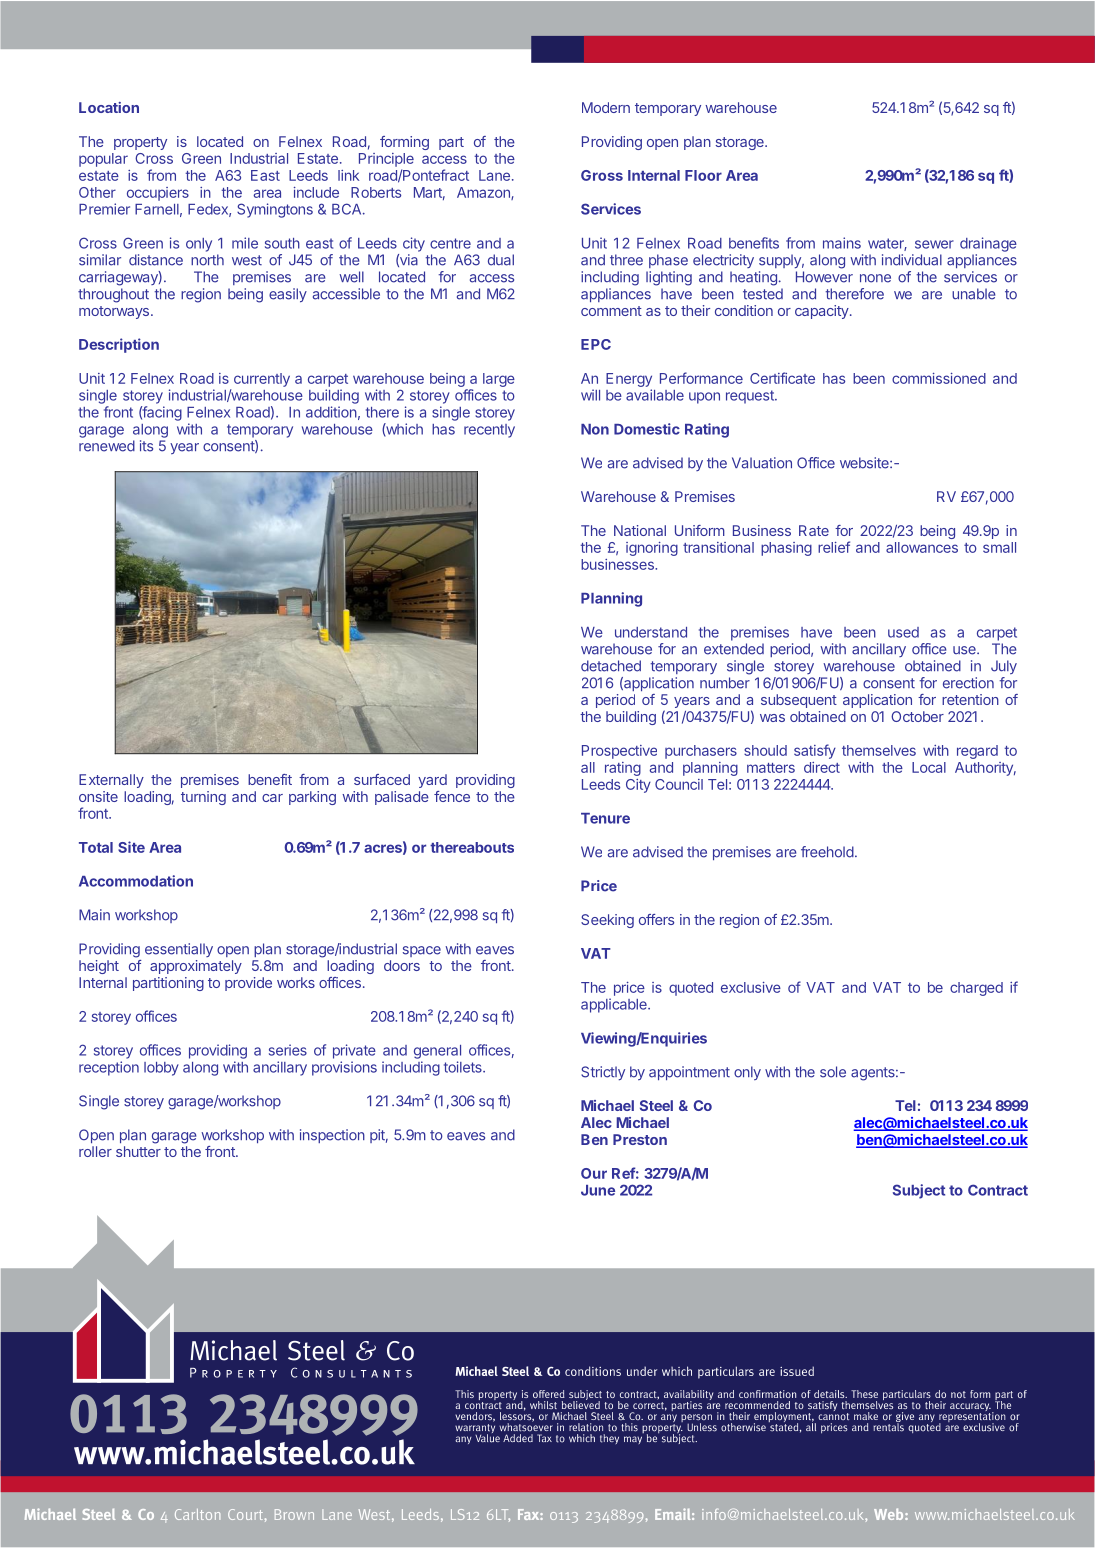 This screenshot has height=1548, width=1095. Describe the element at coordinates (605, 818) in the screenshot. I see `Tenure` at that location.
